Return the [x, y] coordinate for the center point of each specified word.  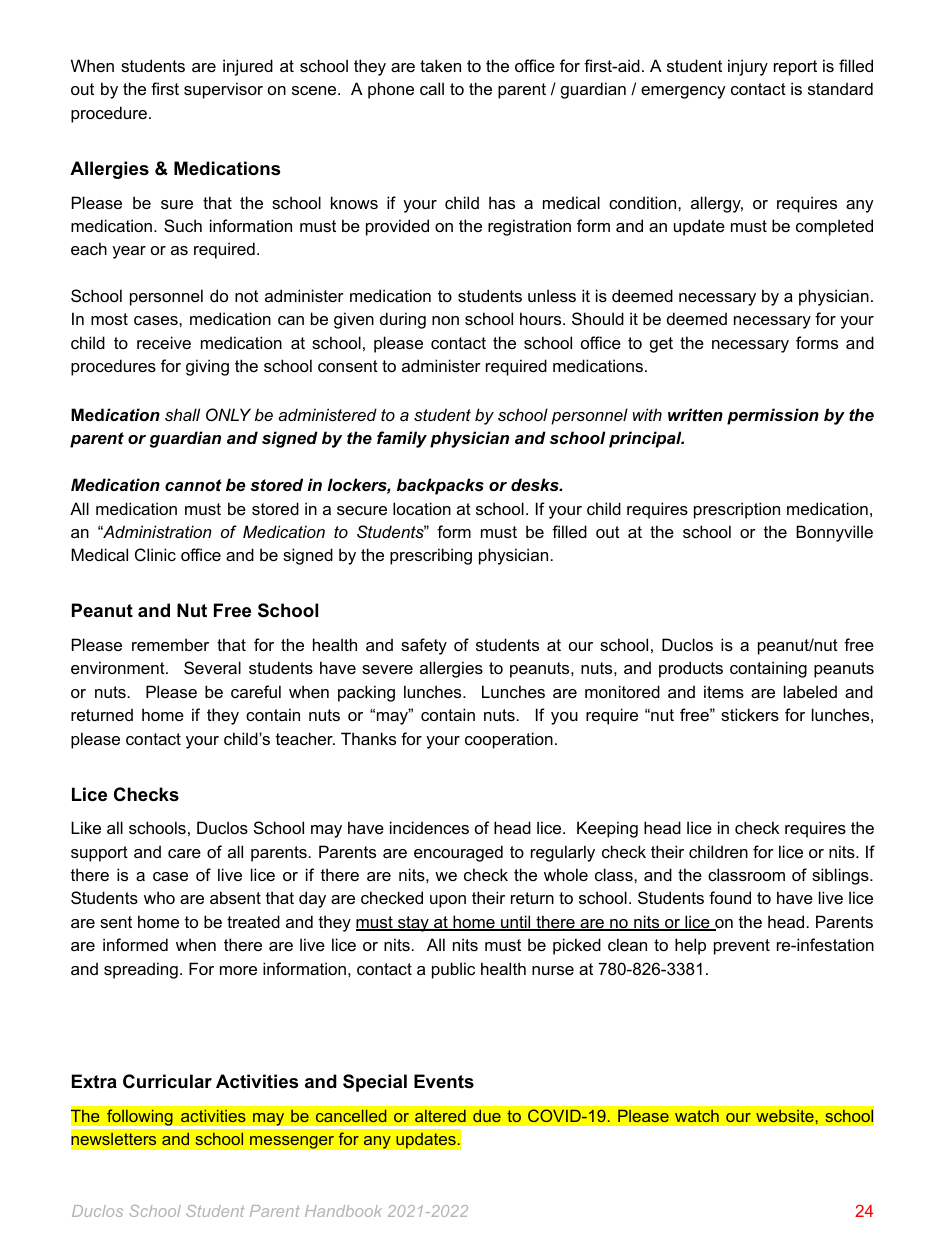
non [445, 320]
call [432, 88]
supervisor [223, 90]
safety [424, 646]
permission [773, 416]
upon [448, 901]
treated [253, 921]
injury [748, 67]
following [140, 1117]
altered [440, 1116]
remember [170, 644]
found [730, 897]
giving [207, 367]
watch [697, 1116]
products [691, 669]
